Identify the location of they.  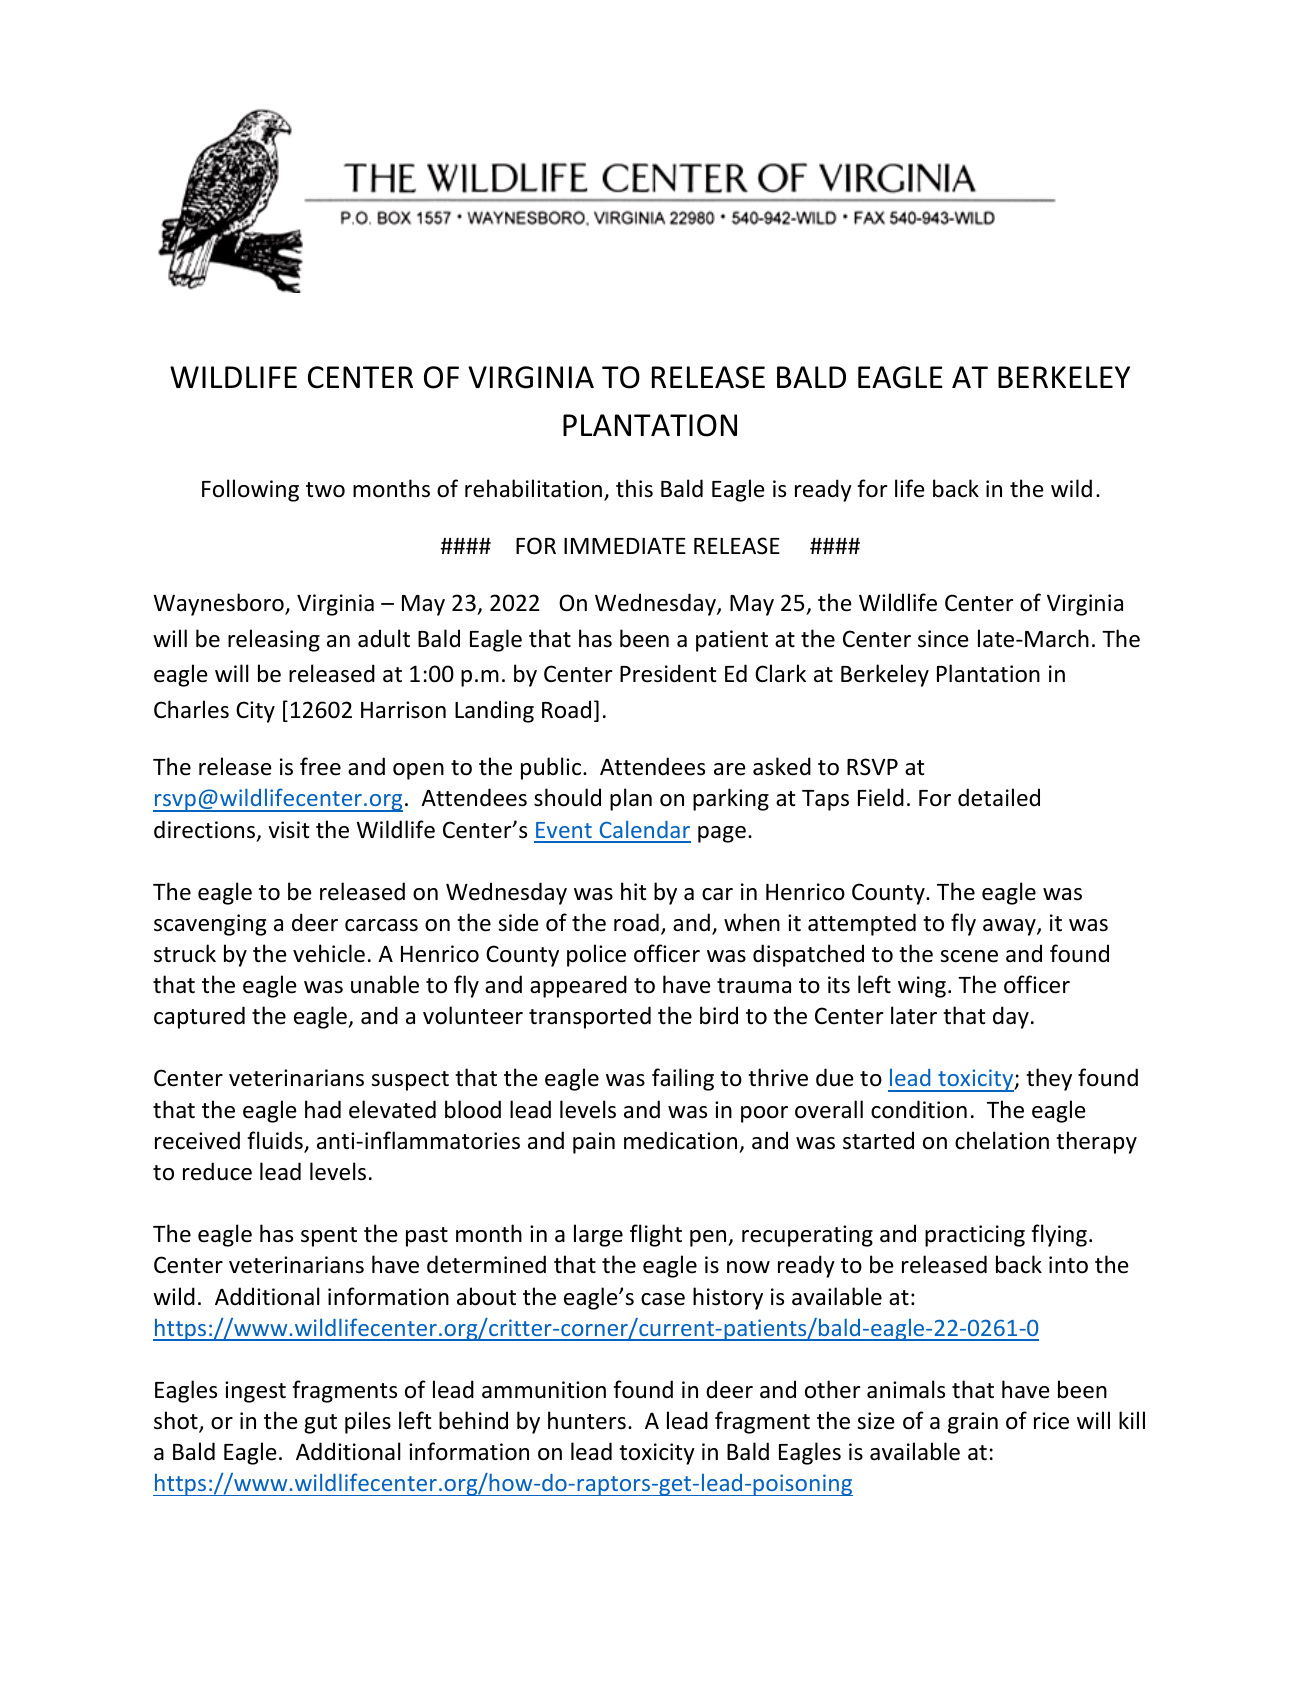
(1049, 1079).
